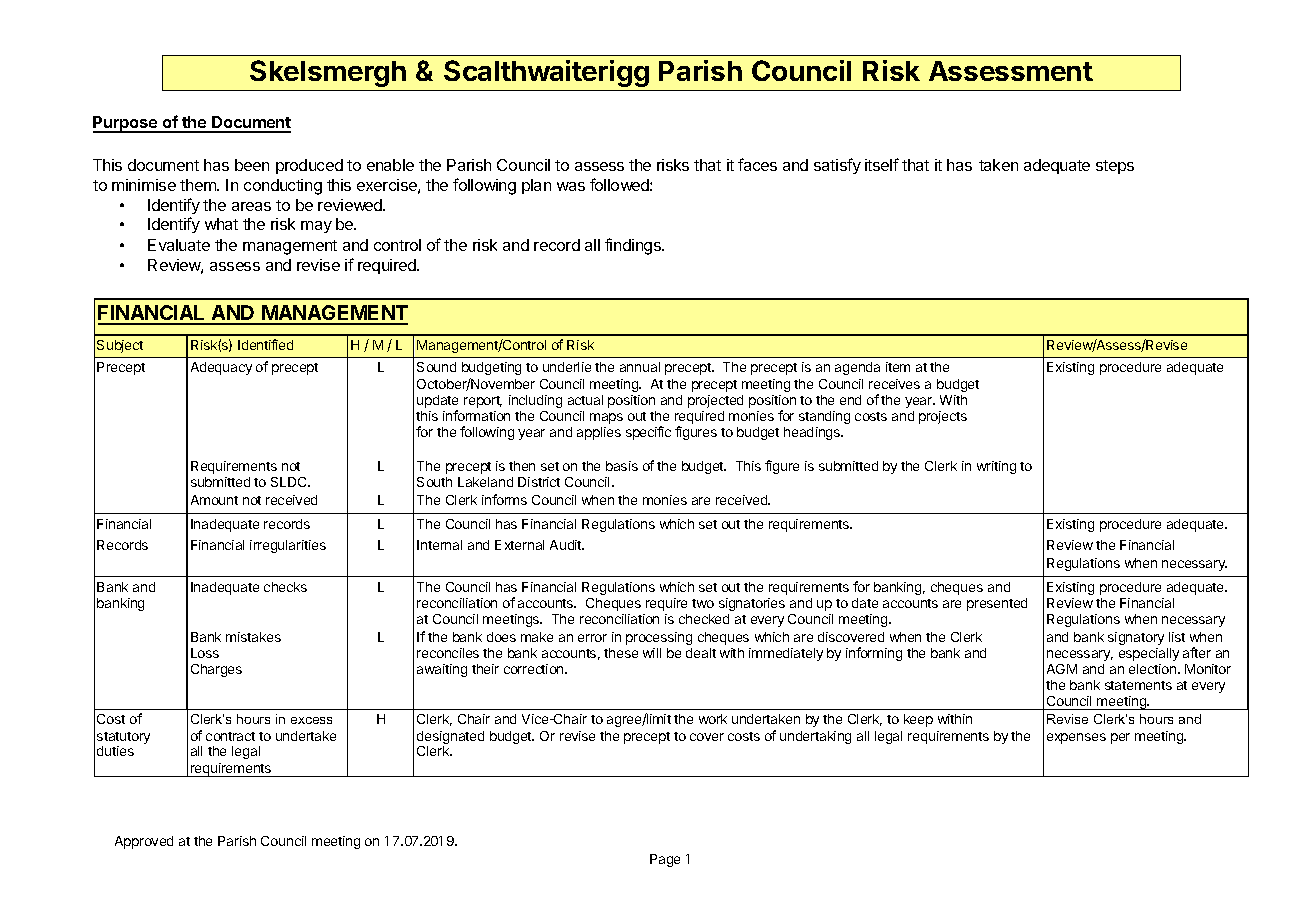 Image resolution: width=1307 pixels, height=924 pixels. I want to click on two, so click(703, 603).
